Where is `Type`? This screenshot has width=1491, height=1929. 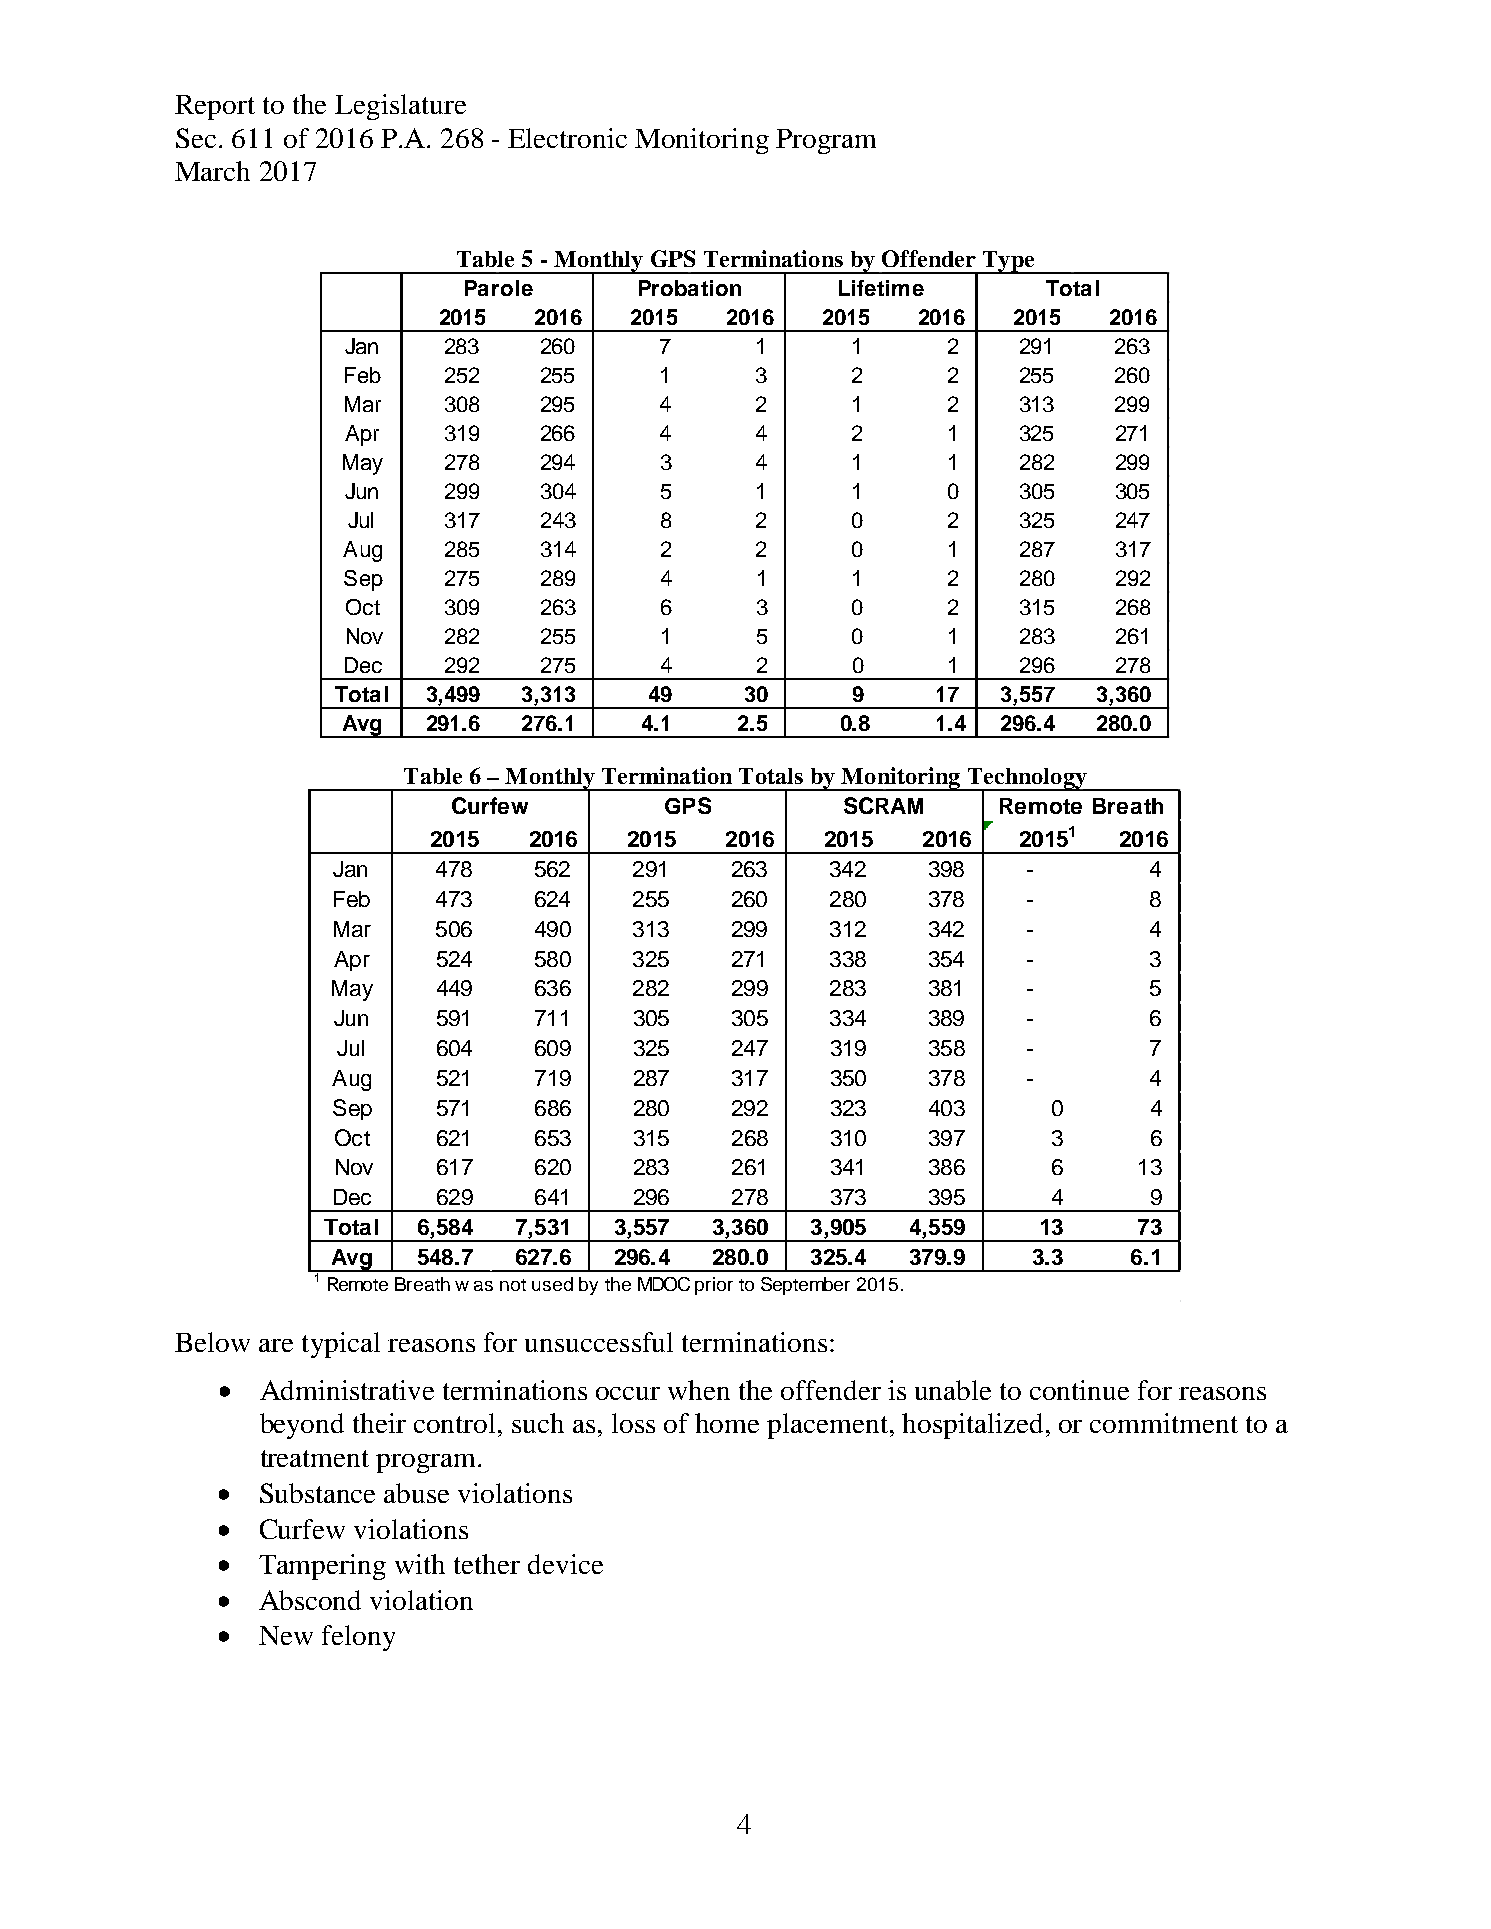
Type is located at coordinates (1009, 262).
